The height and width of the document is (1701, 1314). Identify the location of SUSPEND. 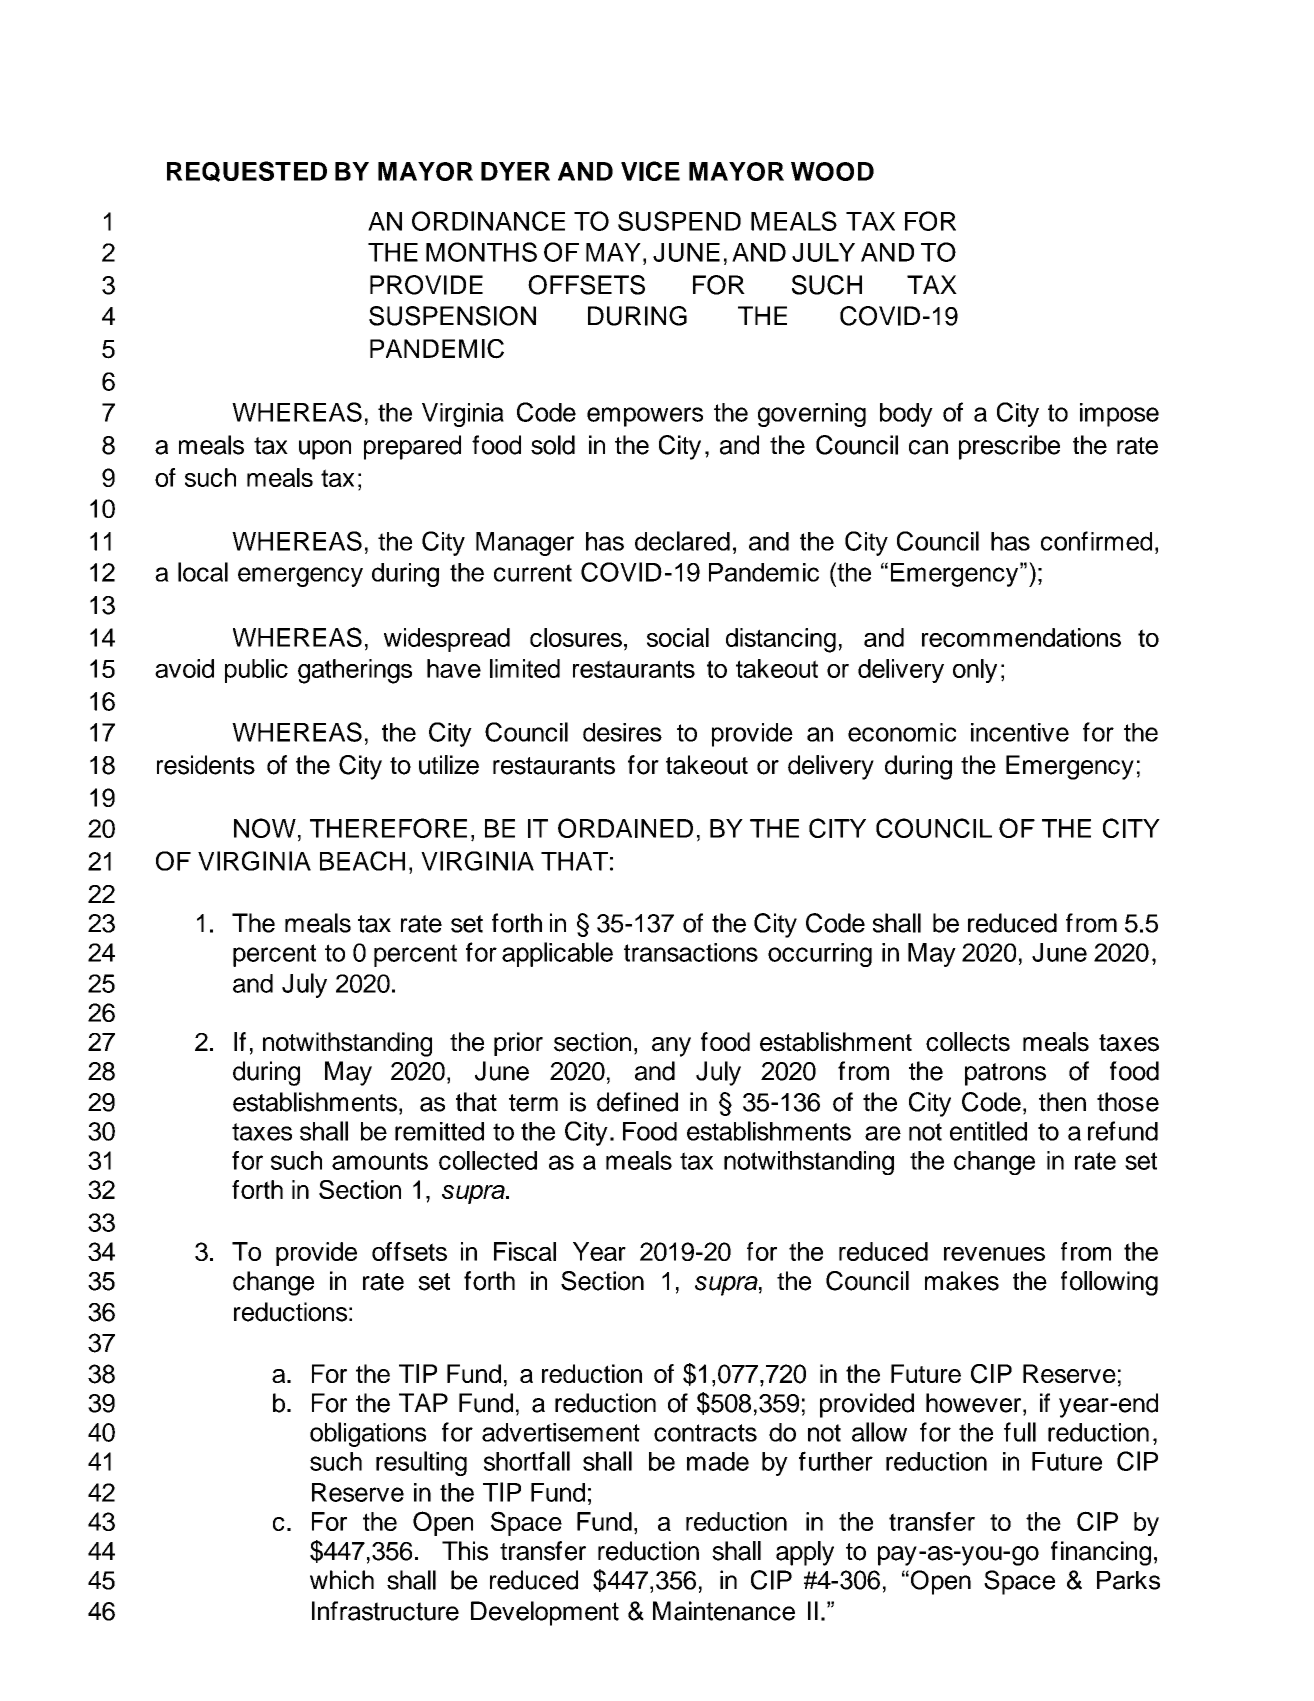
(679, 221).
